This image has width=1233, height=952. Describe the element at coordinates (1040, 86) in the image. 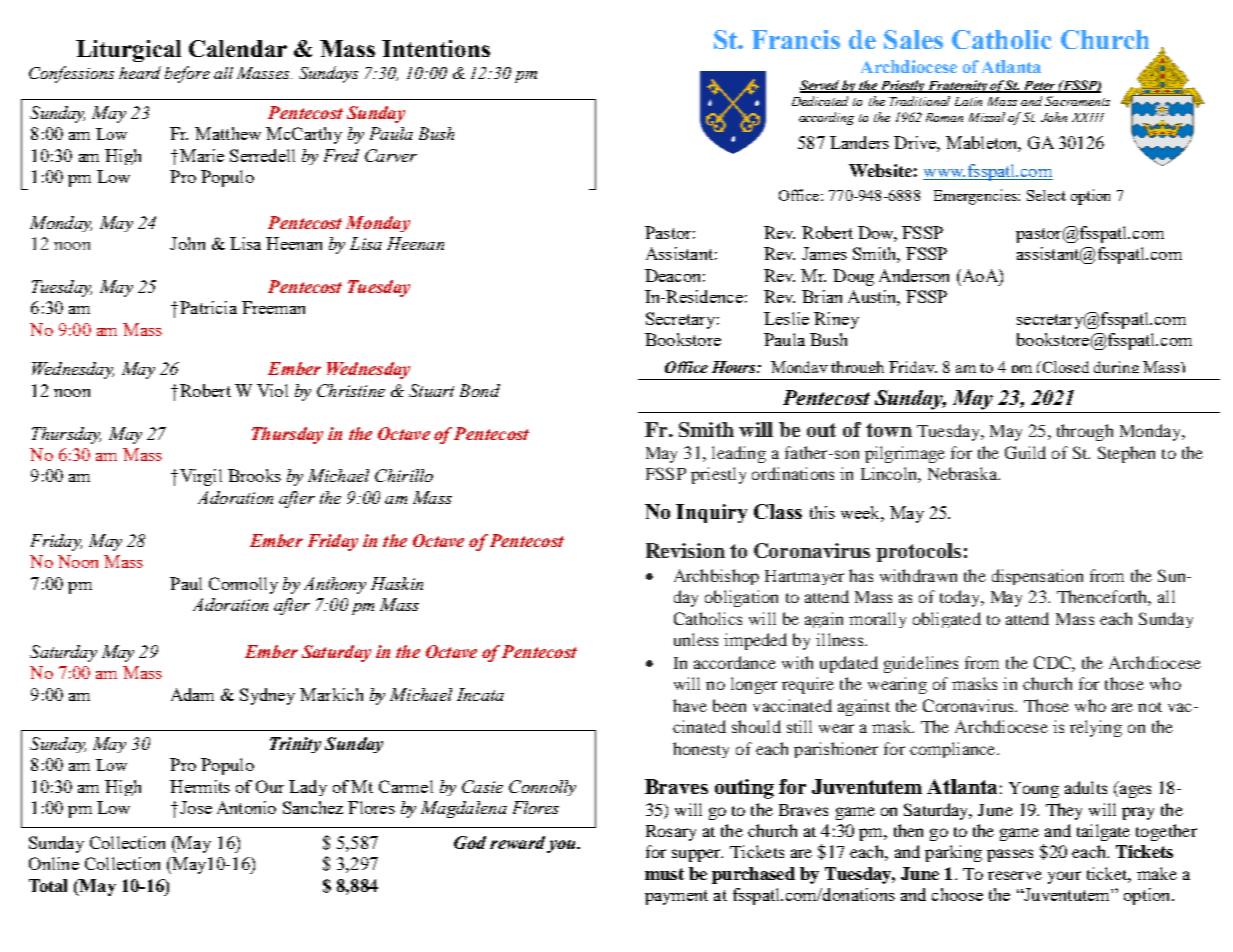

I see `Peter` at that location.
